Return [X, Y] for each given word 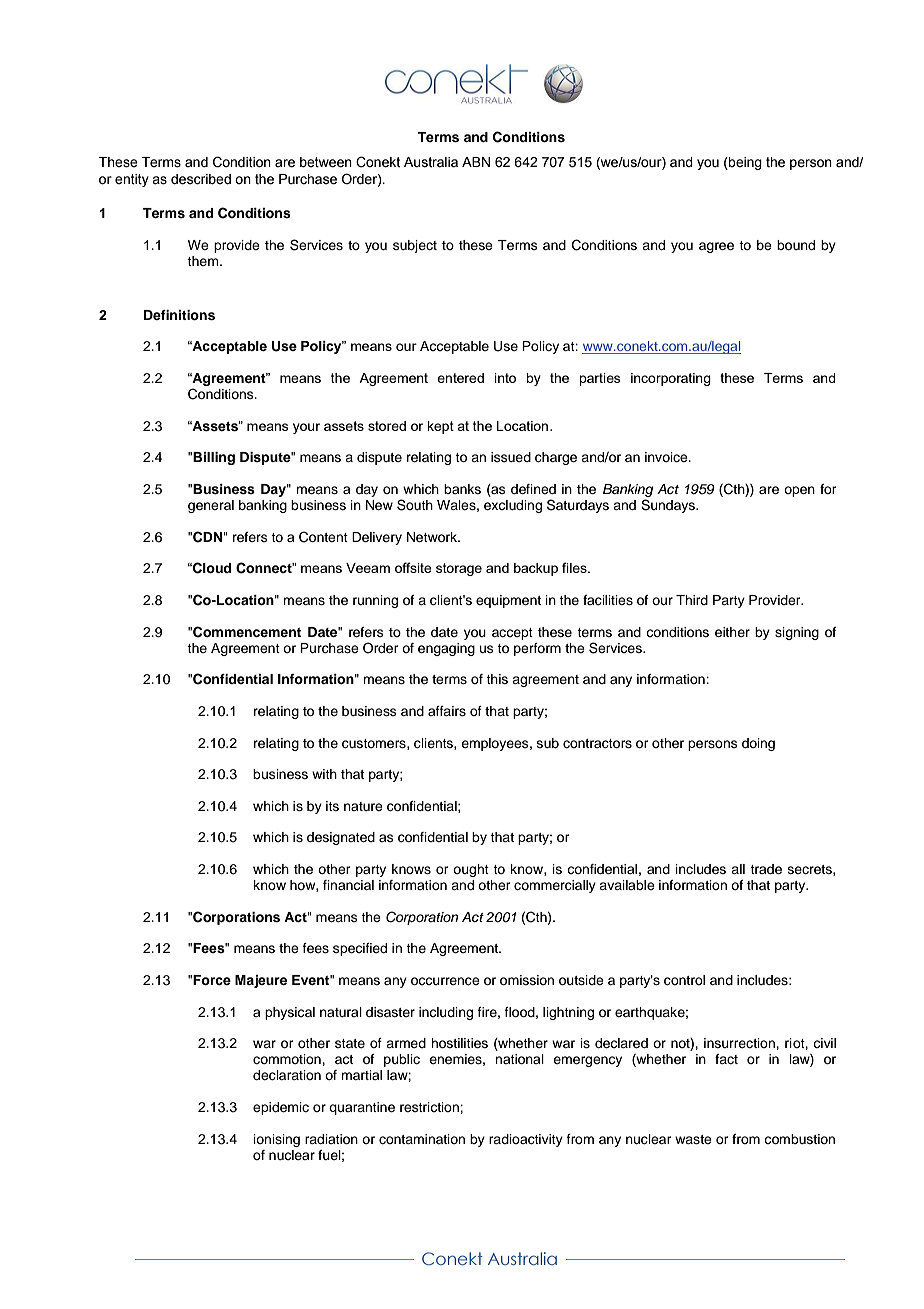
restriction [430, 1107]
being [744, 163]
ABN [476, 162]
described [201, 179]
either [732, 632]
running [375, 601]
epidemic [281, 1108]
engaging [446, 649]
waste [693, 1139]
